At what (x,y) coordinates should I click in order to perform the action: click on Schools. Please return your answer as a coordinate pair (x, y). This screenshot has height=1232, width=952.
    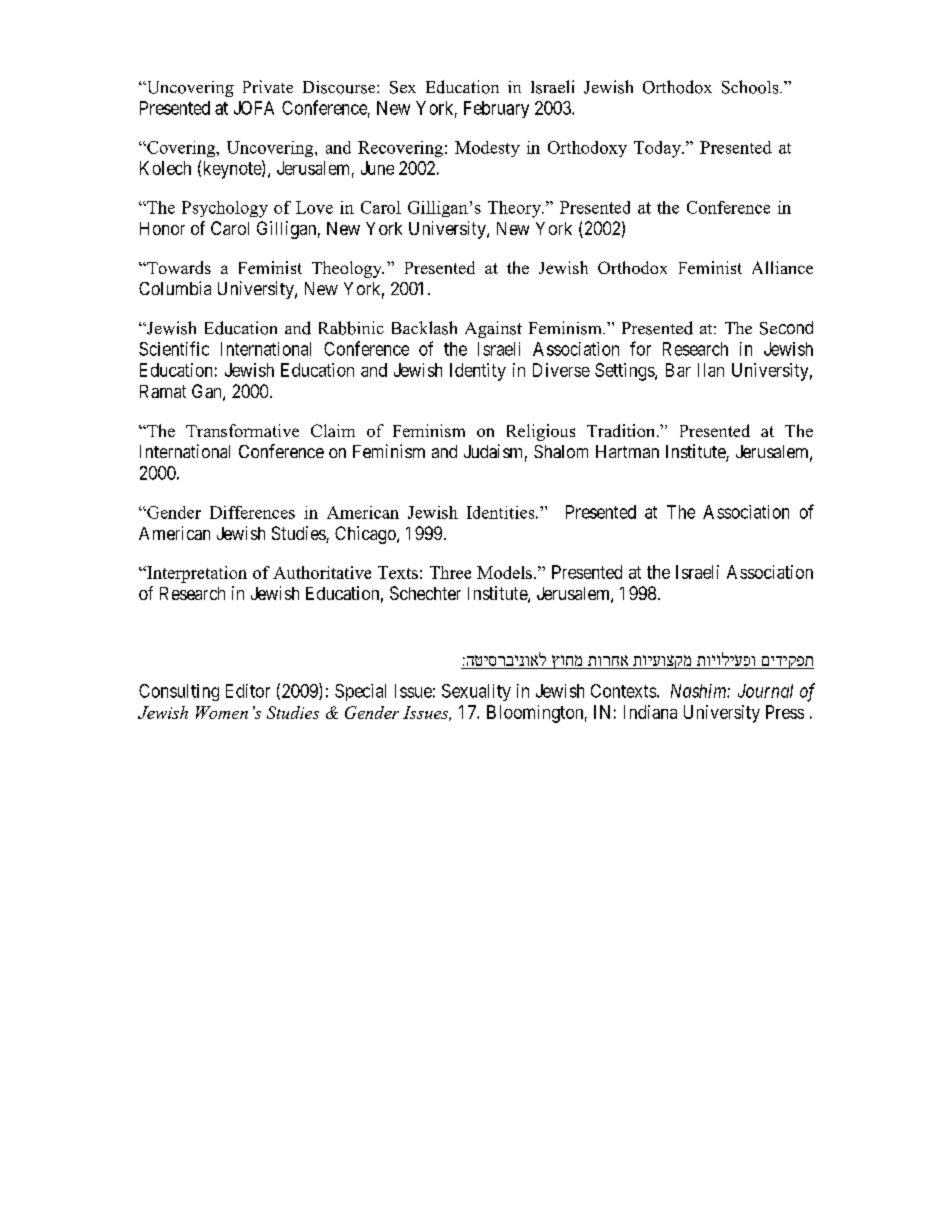
    Looking at the image, I should click on (751, 87).
